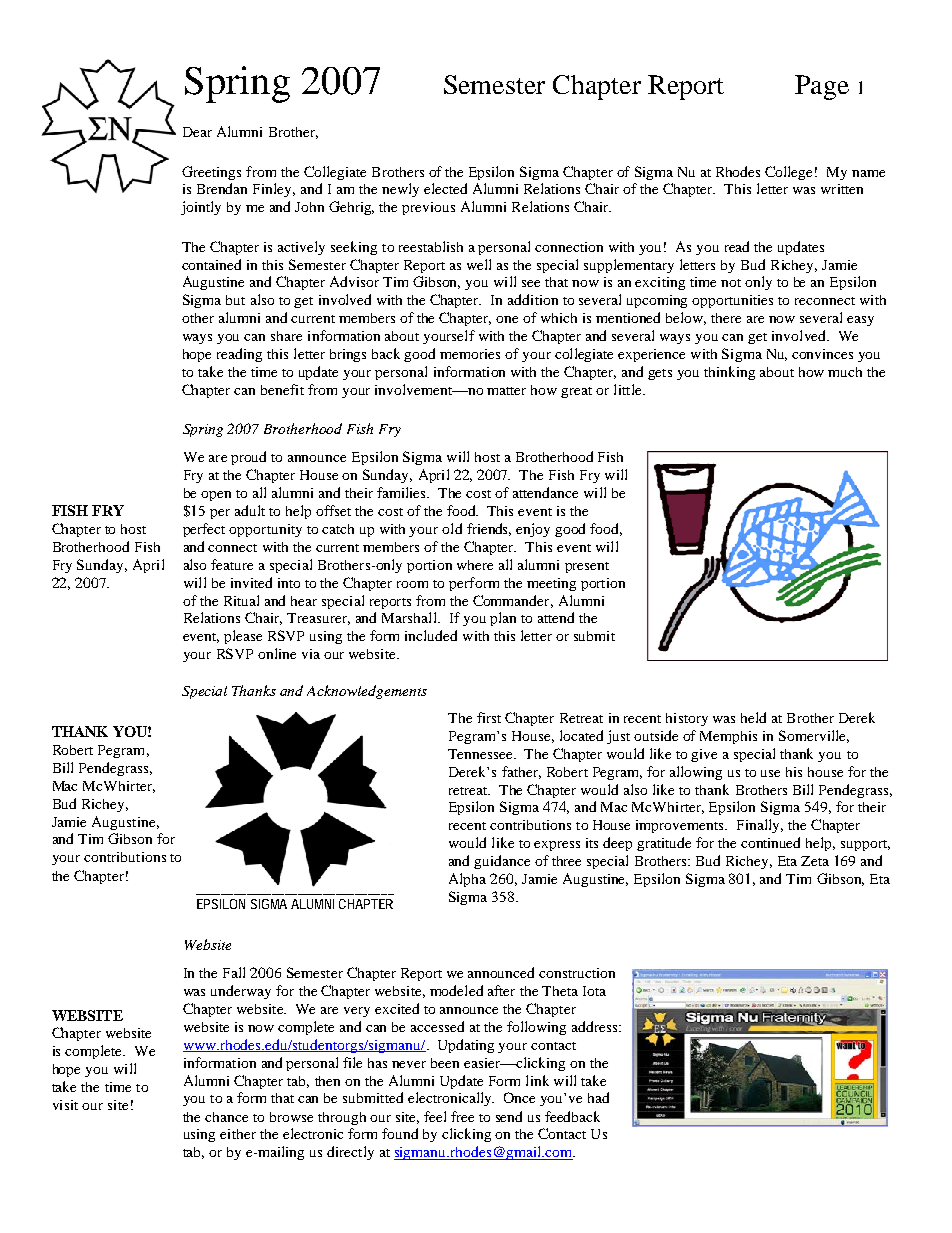 This screenshot has width=952, height=1233. Describe the element at coordinates (234, 972) in the screenshot. I see `Fall` at that location.
